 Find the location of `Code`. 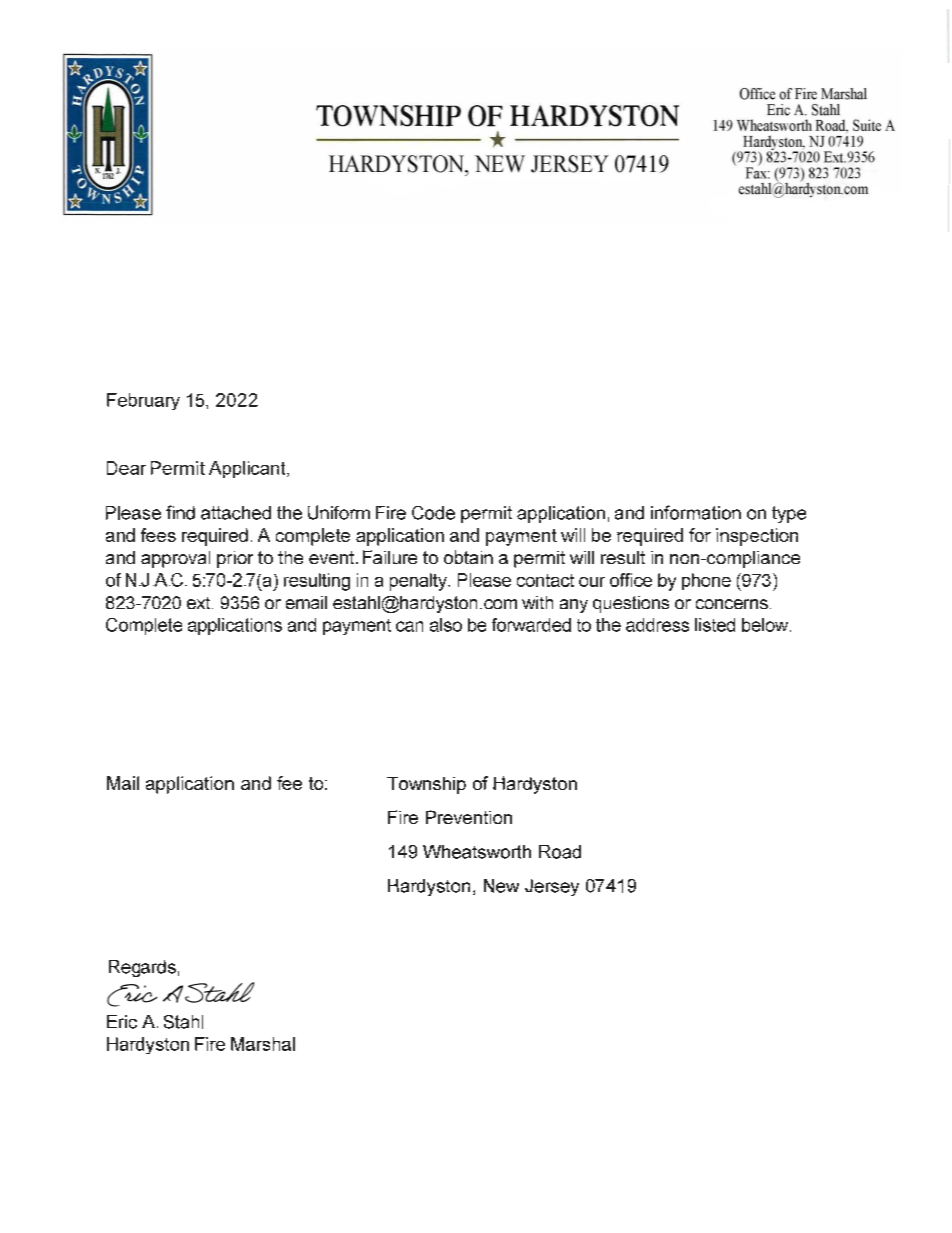

Code is located at coordinates (433, 513).
